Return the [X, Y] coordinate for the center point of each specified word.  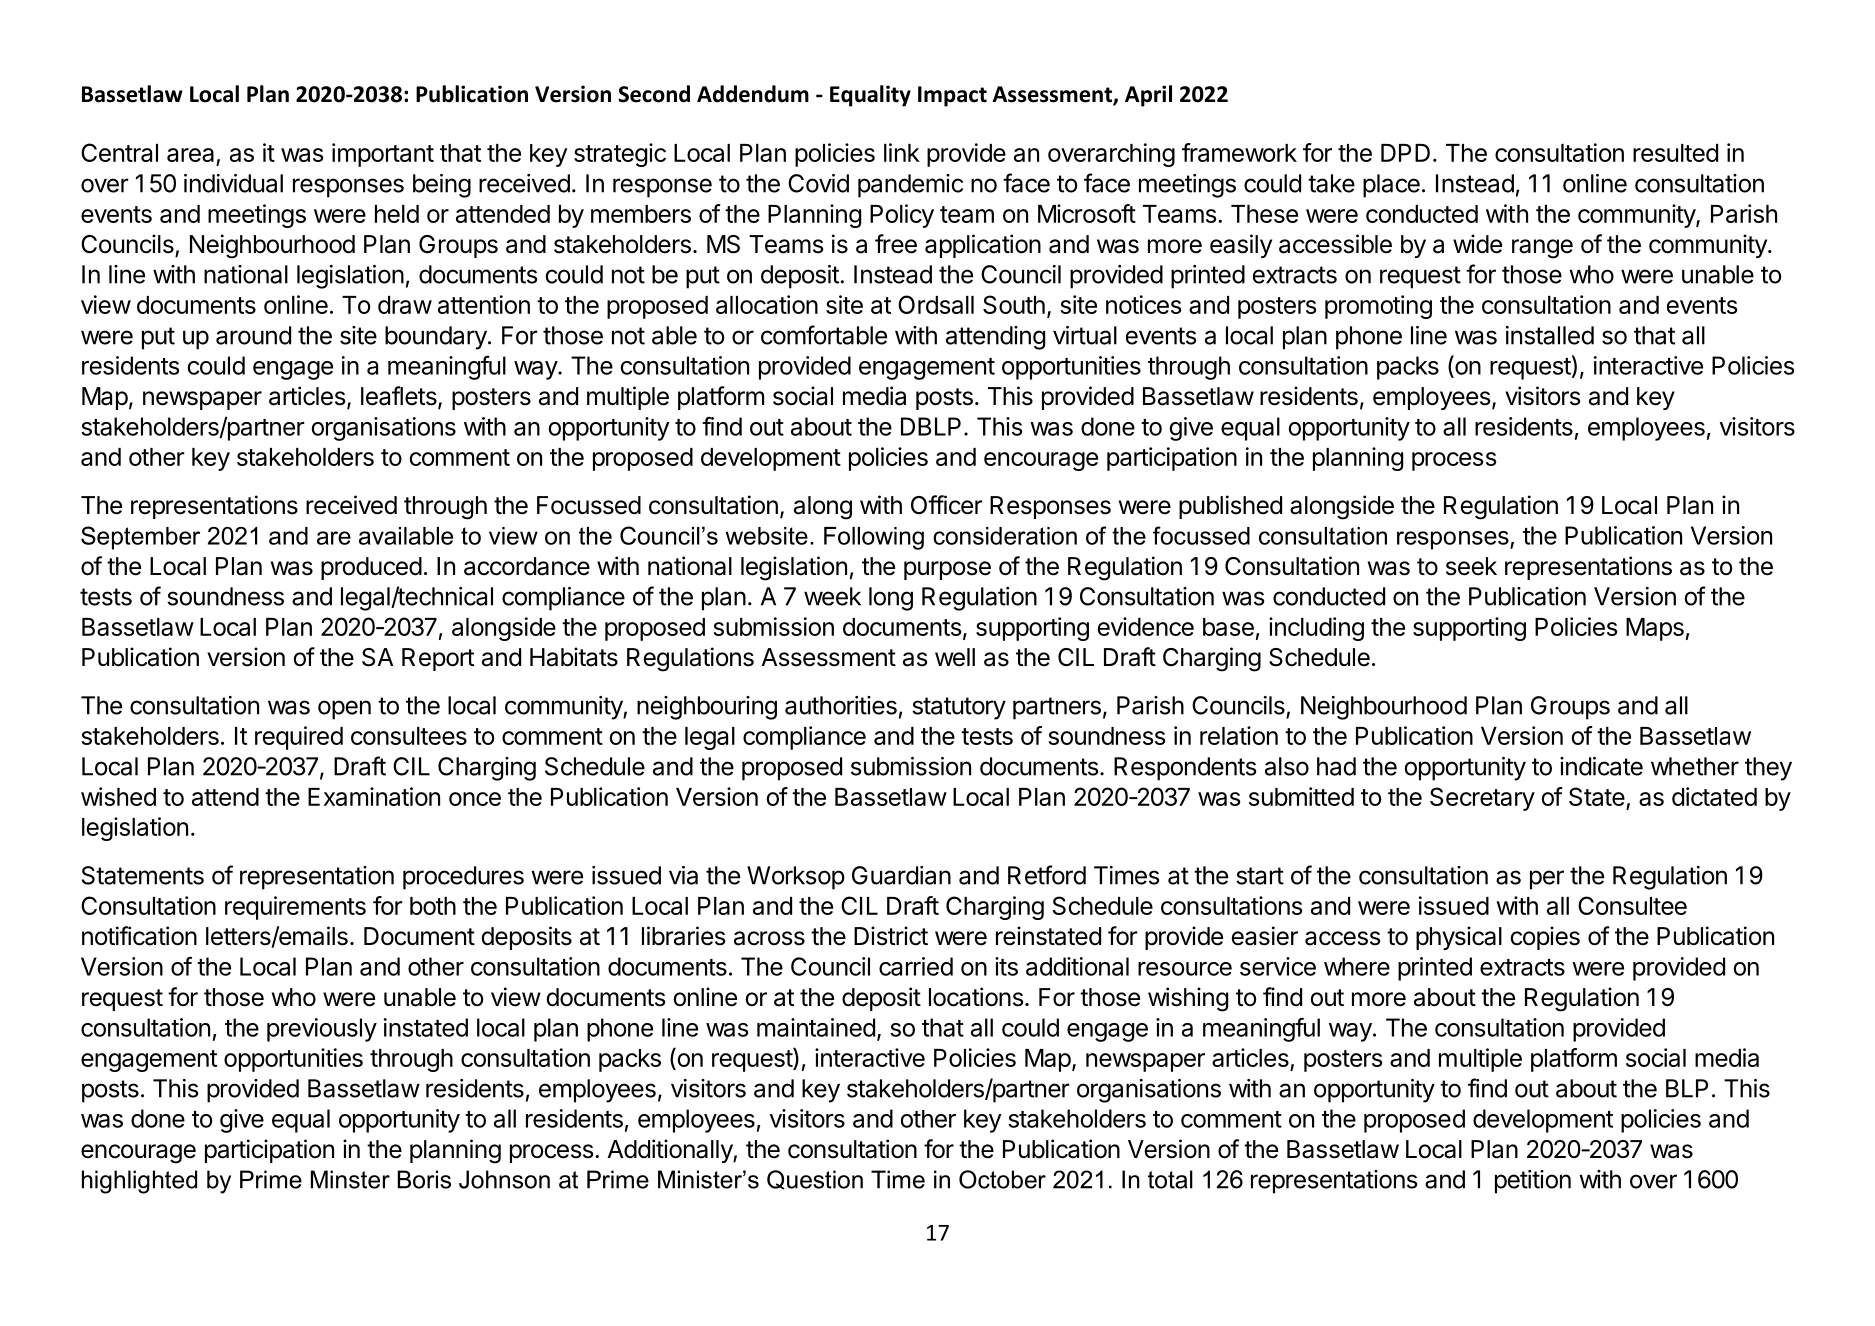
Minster [350, 1179]
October [1002, 1179]
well [955, 657]
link [902, 152]
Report [438, 659]
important [383, 155]
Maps [1655, 629]
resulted [1675, 153]
